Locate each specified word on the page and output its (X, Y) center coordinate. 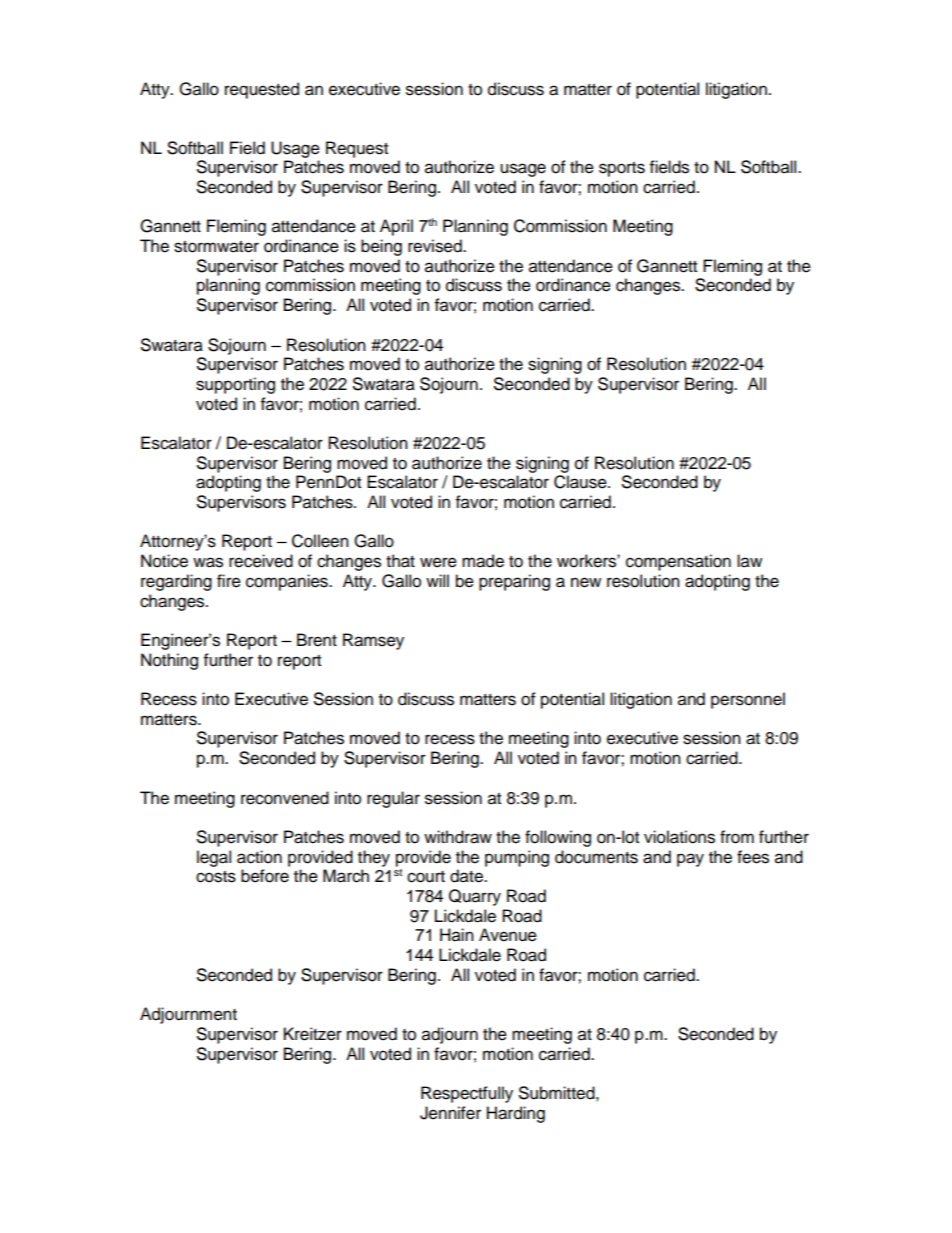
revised (436, 246)
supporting (235, 385)
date (467, 876)
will (437, 580)
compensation (678, 562)
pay (690, 860)
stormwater (216, 247)
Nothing (169, 661)
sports (622, 169)
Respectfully (467, 1094)
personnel (748, 700)
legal (214, 858)
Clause (581, 482)
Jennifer (450, 1113)
